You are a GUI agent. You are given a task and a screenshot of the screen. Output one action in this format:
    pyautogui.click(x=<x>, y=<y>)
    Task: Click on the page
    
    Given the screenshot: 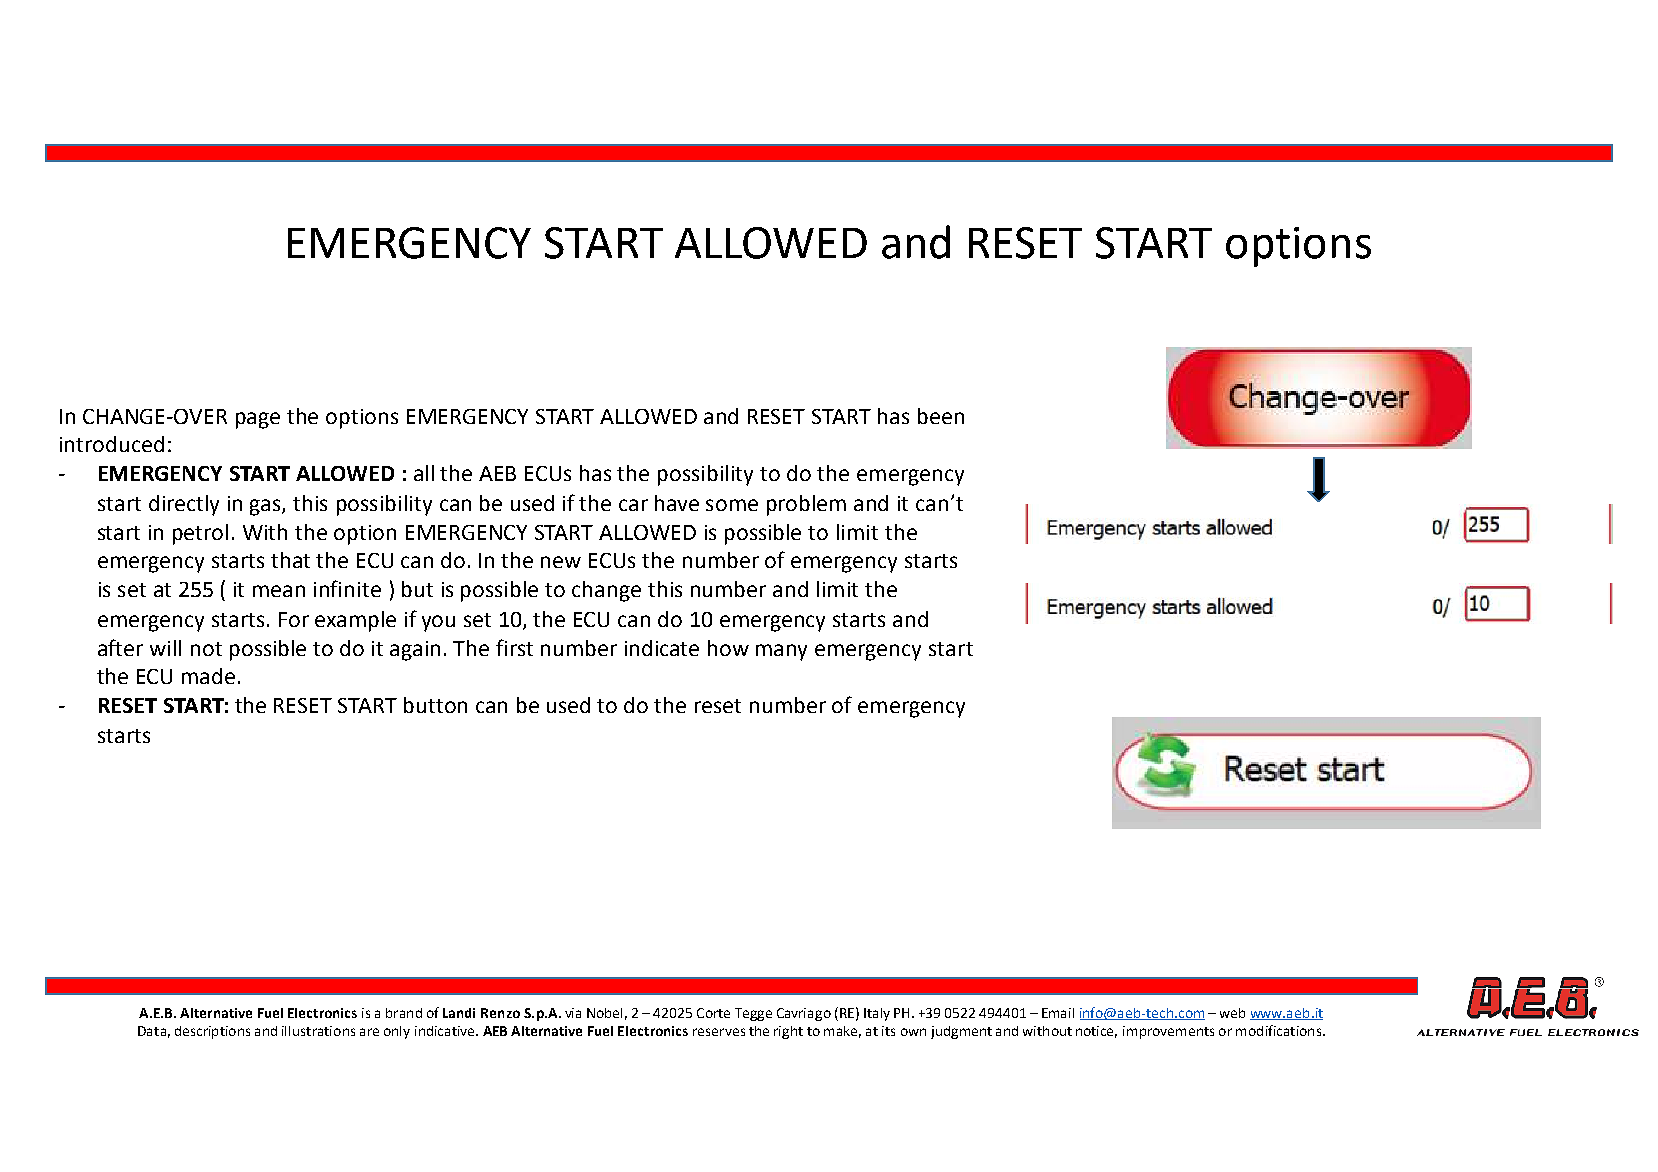 What is the action you would take?
    pyautogui.click(x=258, y=420)
